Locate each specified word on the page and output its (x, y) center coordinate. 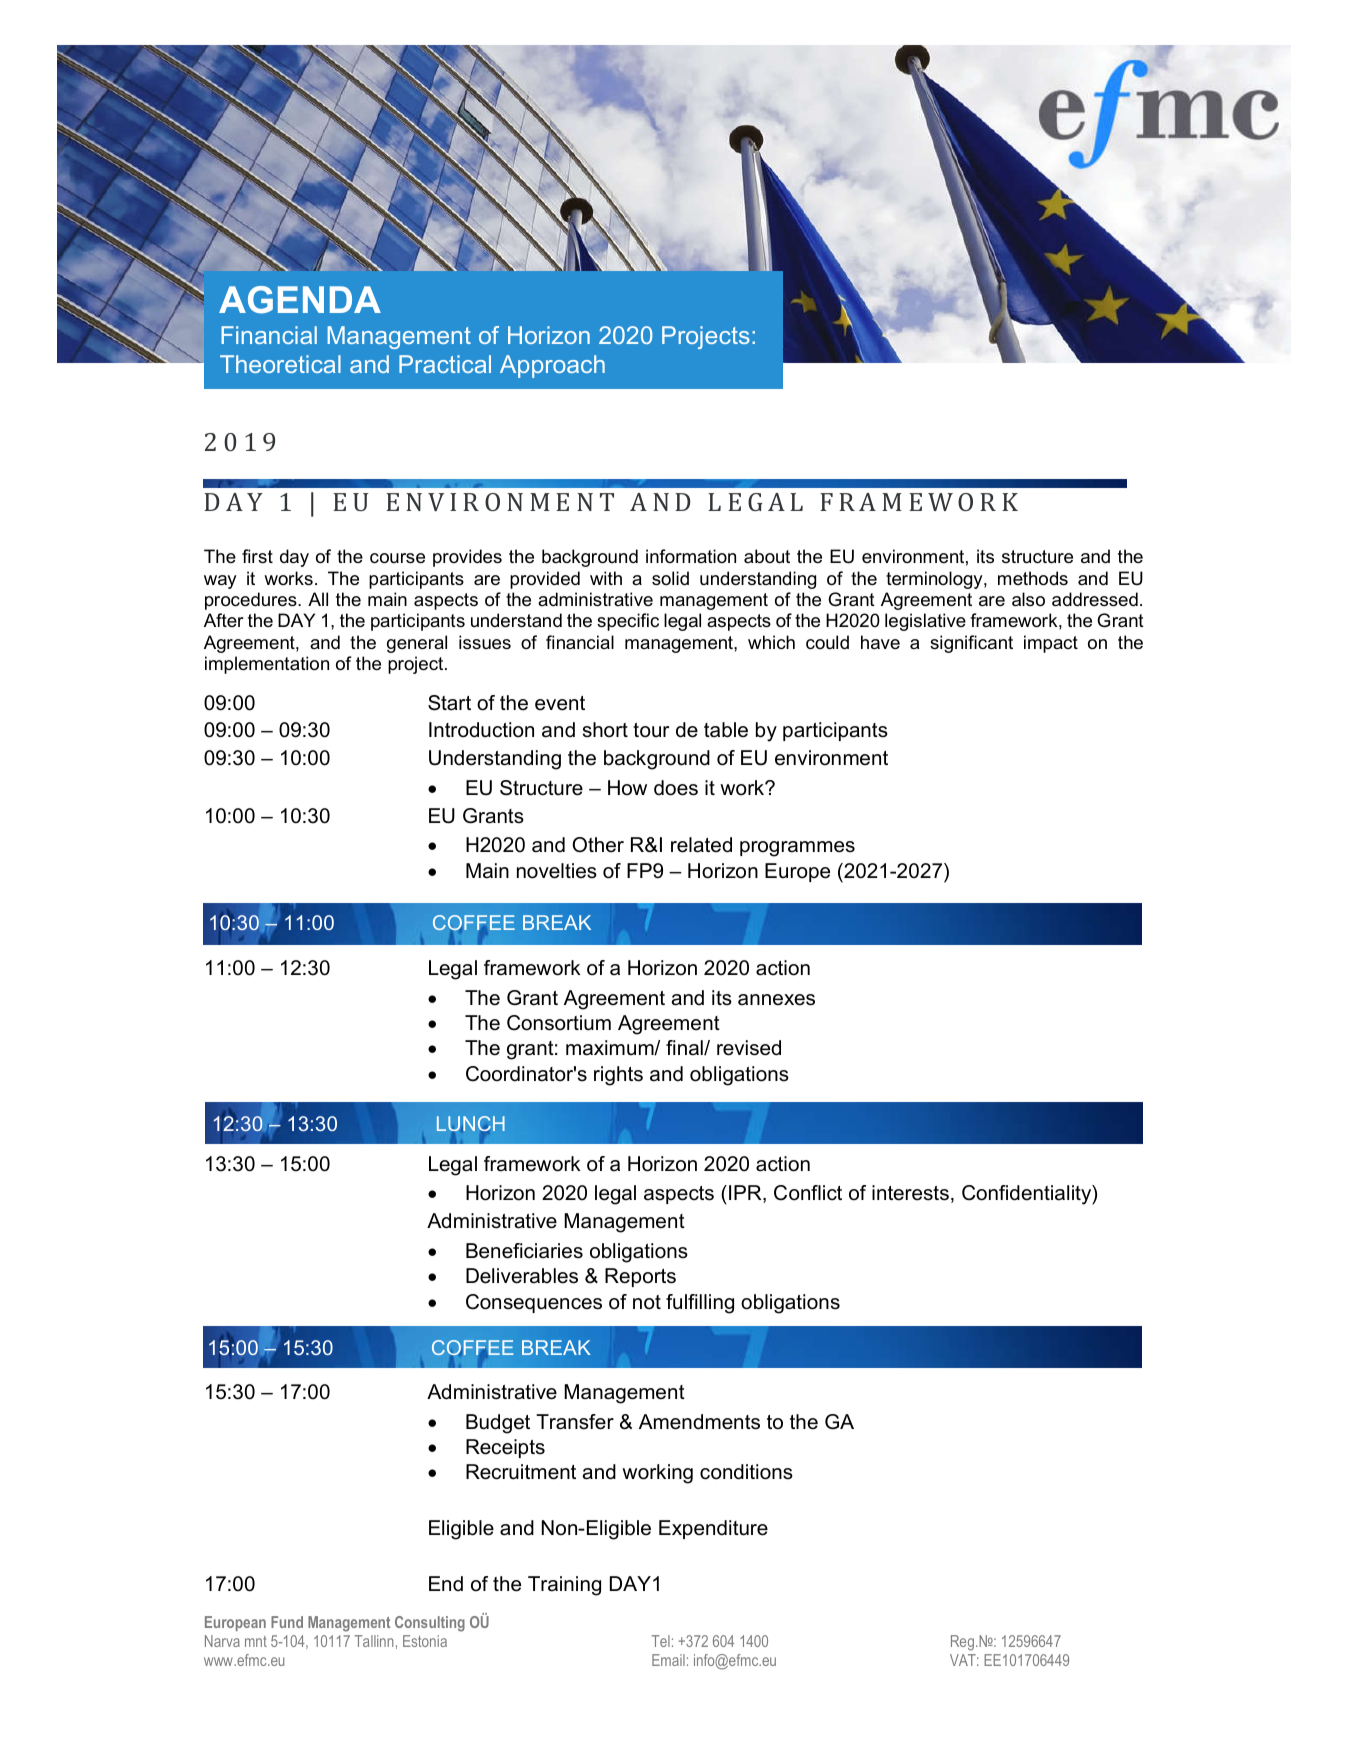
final (685, 1048)
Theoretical (280, 364)
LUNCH (471, 1125)
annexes (776, 1000)
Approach (552, 366)
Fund (287, 1622)
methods (1033, 578)
